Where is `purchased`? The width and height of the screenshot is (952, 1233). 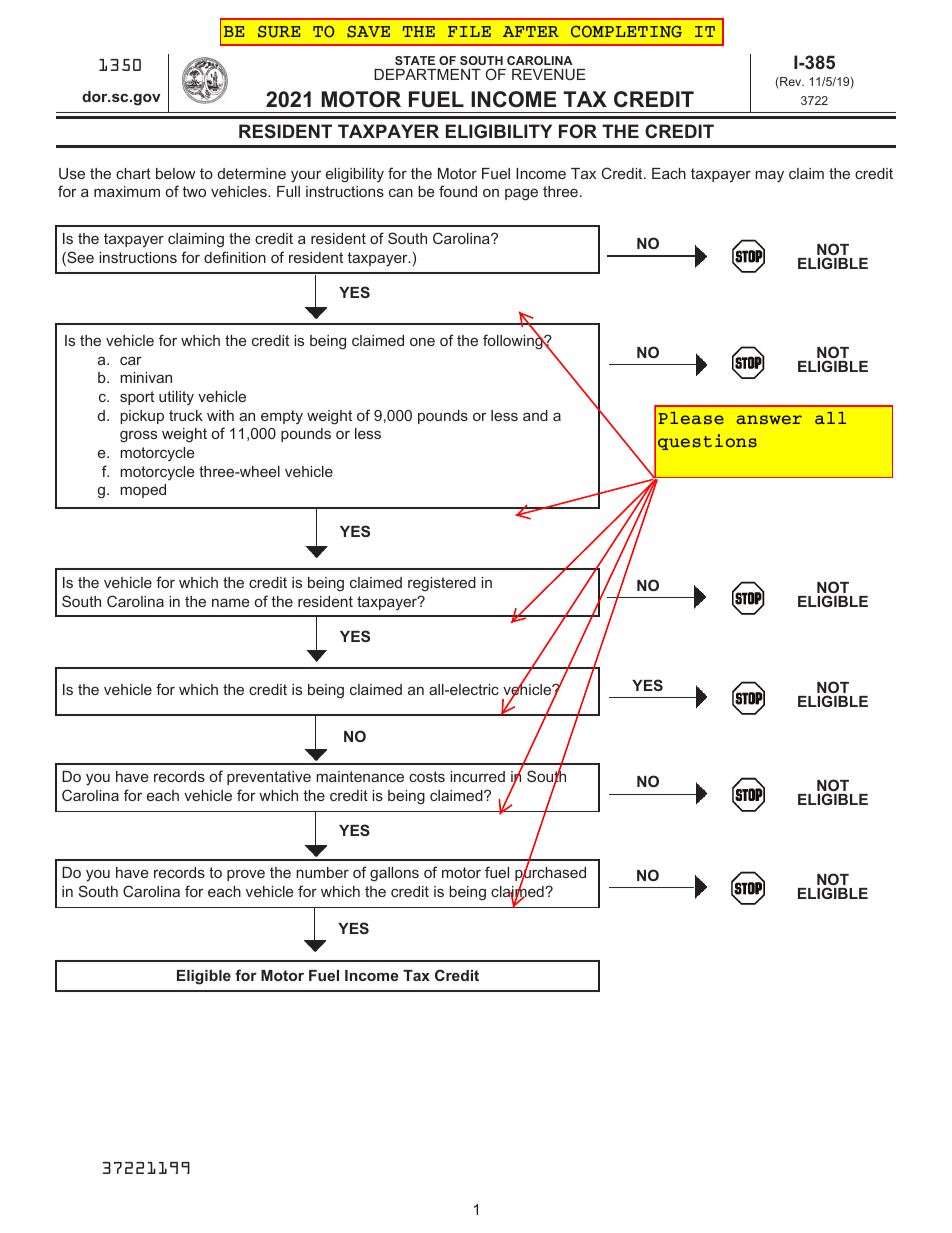
purchased is located at coordinates (550, 874).
